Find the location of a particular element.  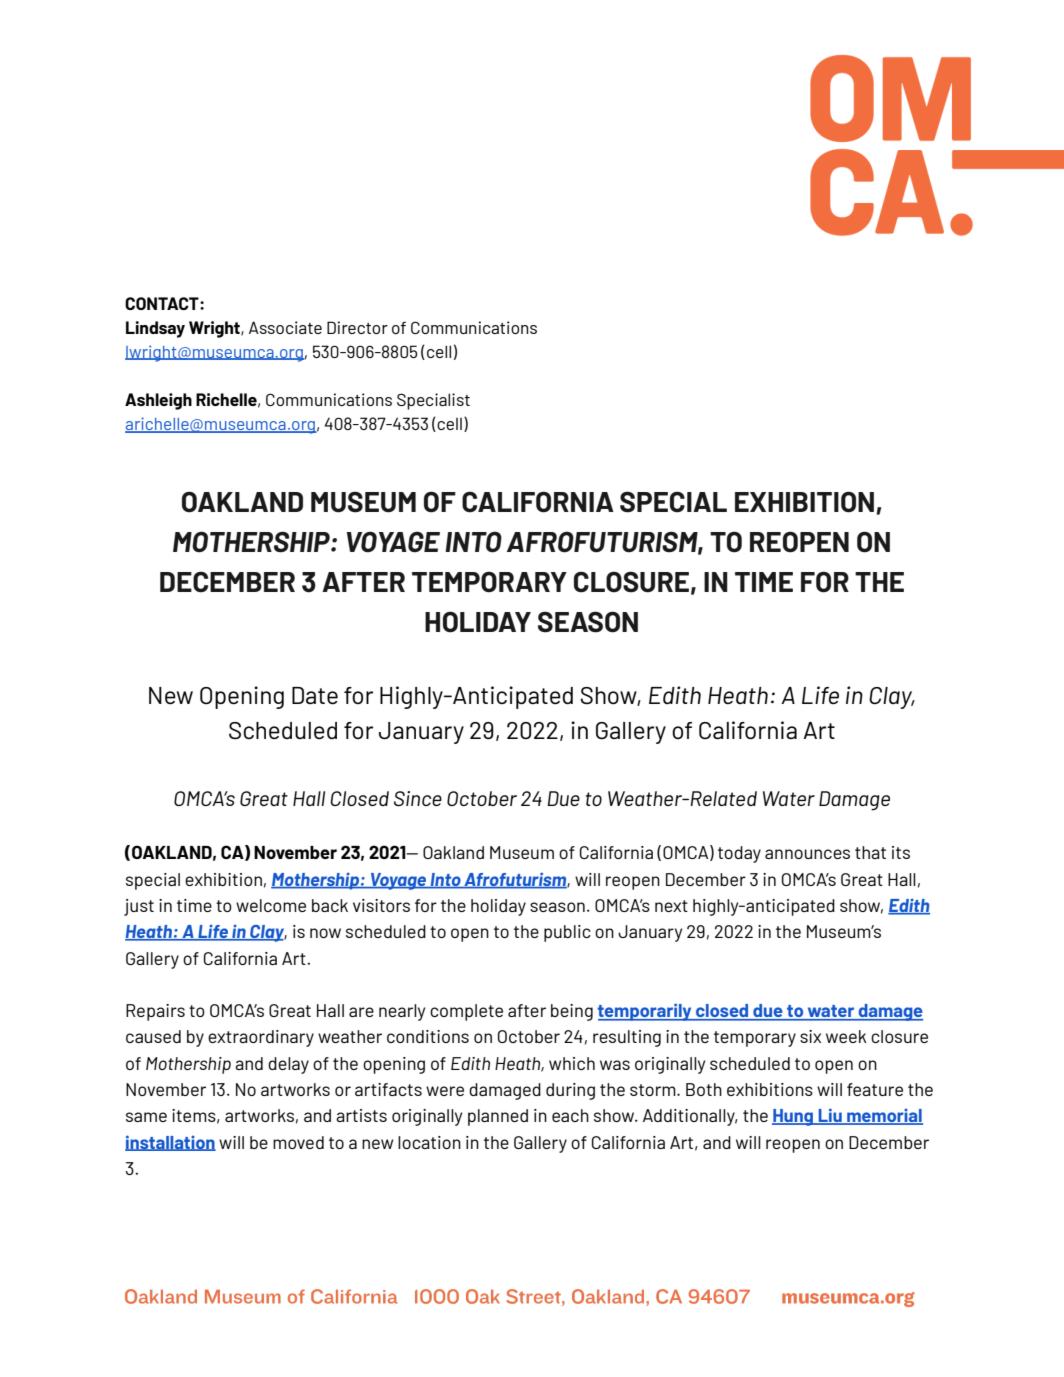

announces is located at coordinates (807, 854).
